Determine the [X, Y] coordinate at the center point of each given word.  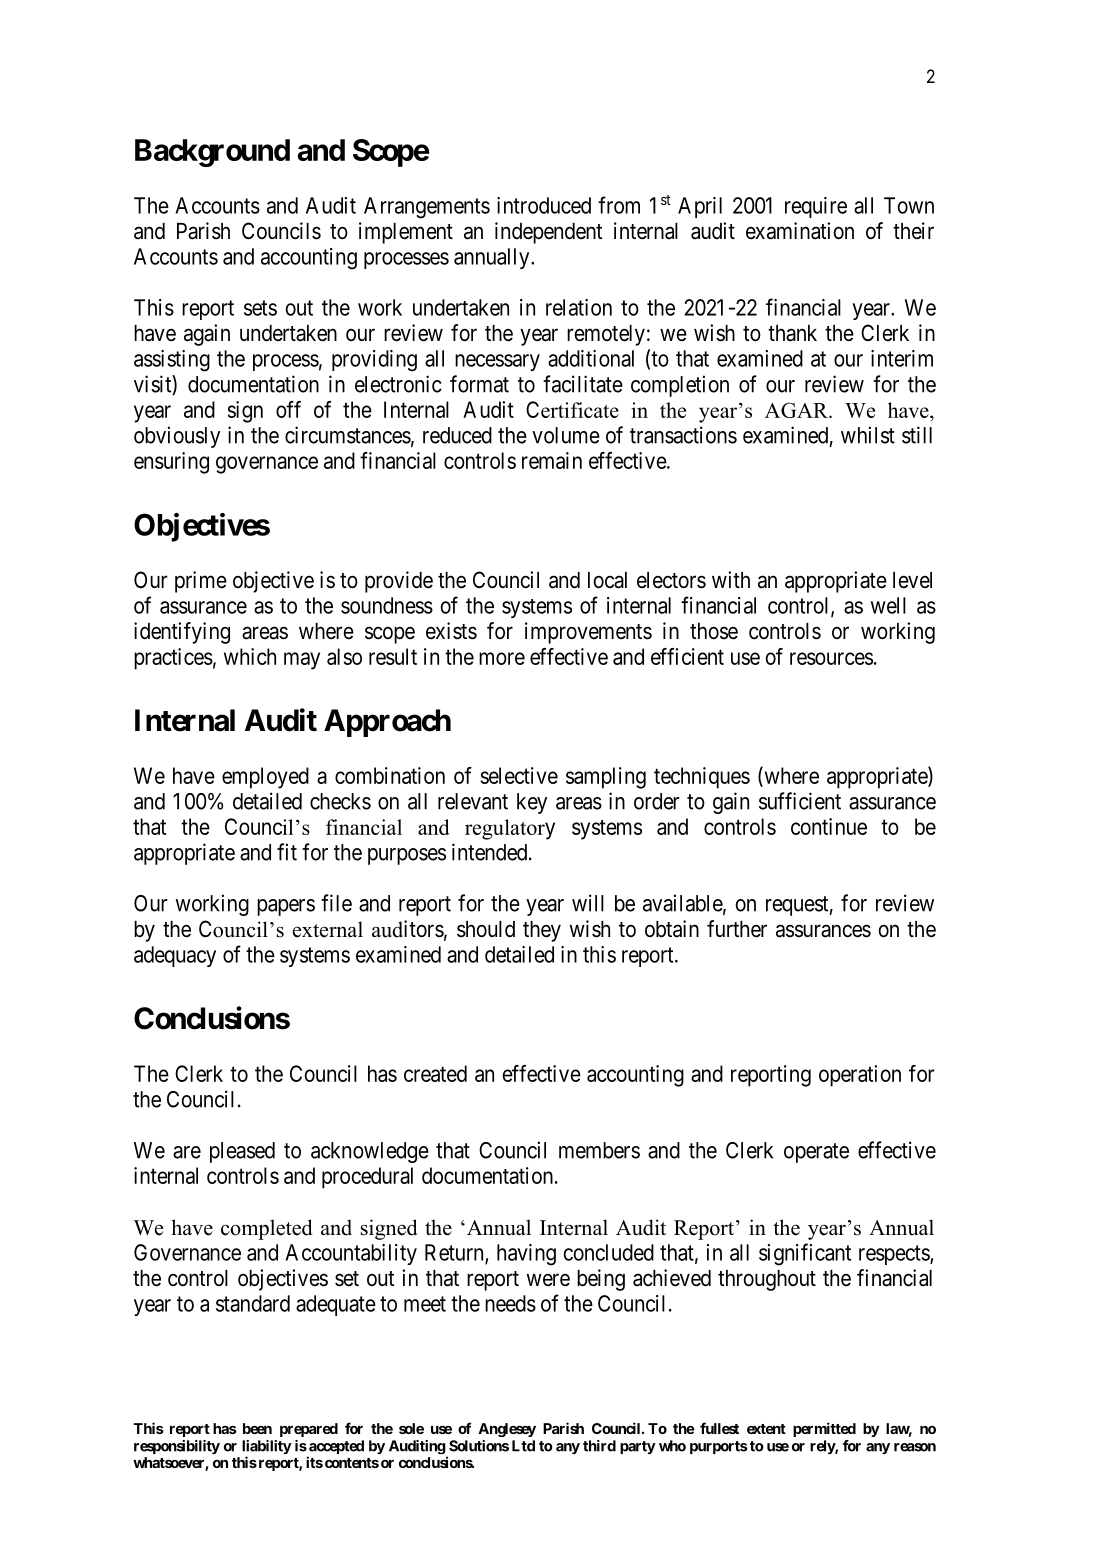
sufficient [800, 801]
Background [212, 153]
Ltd [523, 1446]
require [816, 207]
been [257, 1428]
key [532, 803]
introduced [544, 205]
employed [265, 778]
